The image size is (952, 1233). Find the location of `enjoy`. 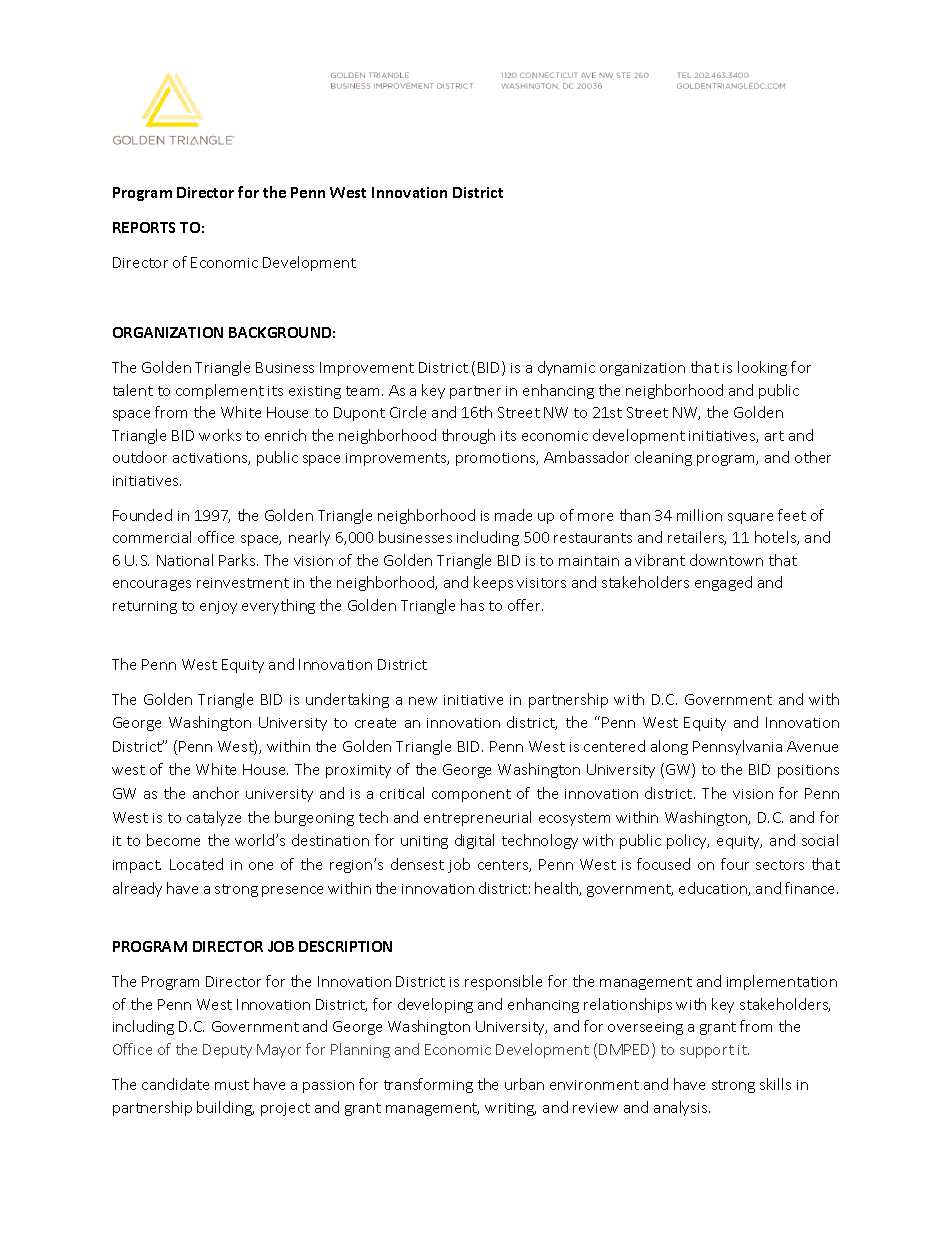

enjoy is located at coordinates (218, 607).
